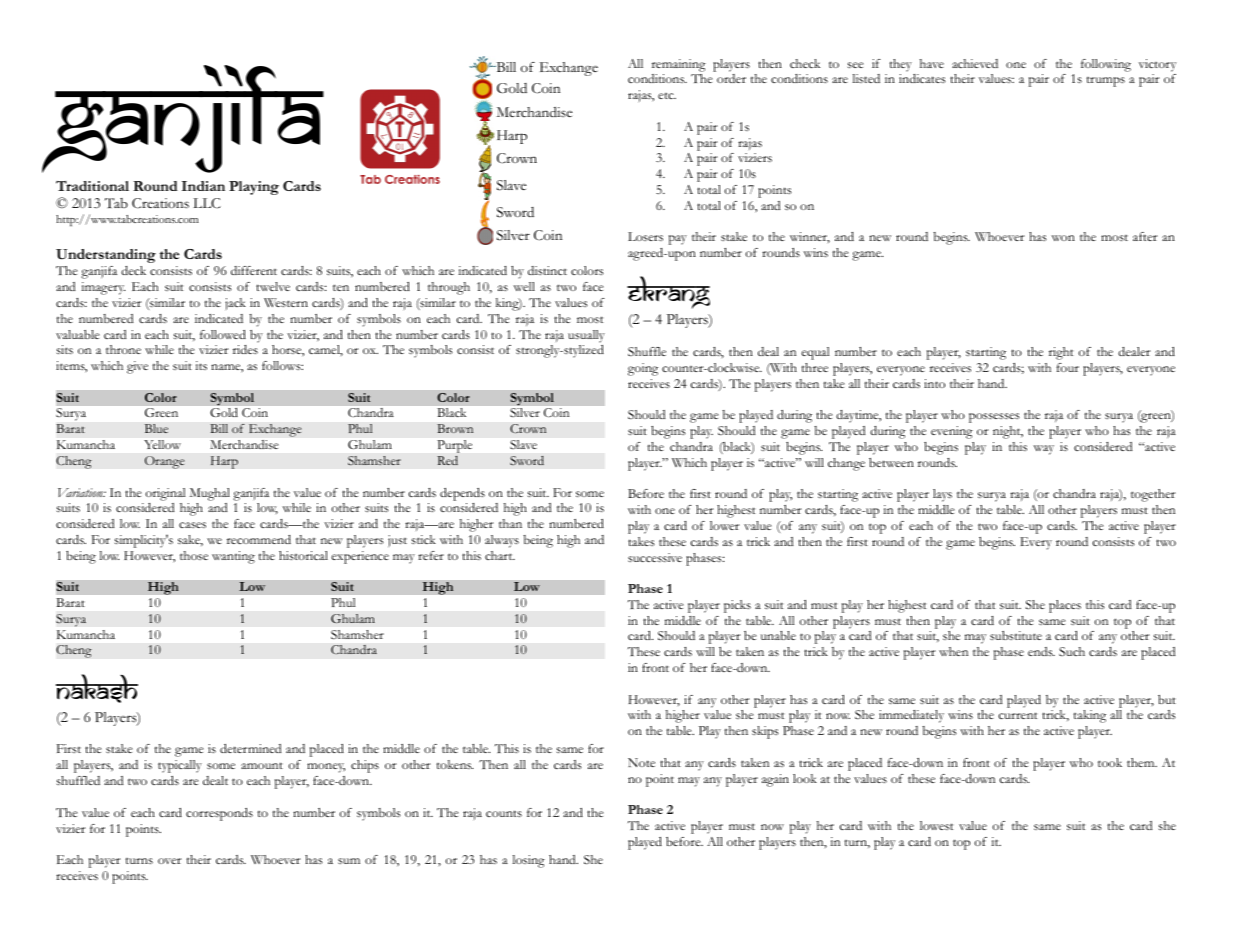 This screenshot has height=952, width=1233. I want to click on followed, so click(223, 334).
